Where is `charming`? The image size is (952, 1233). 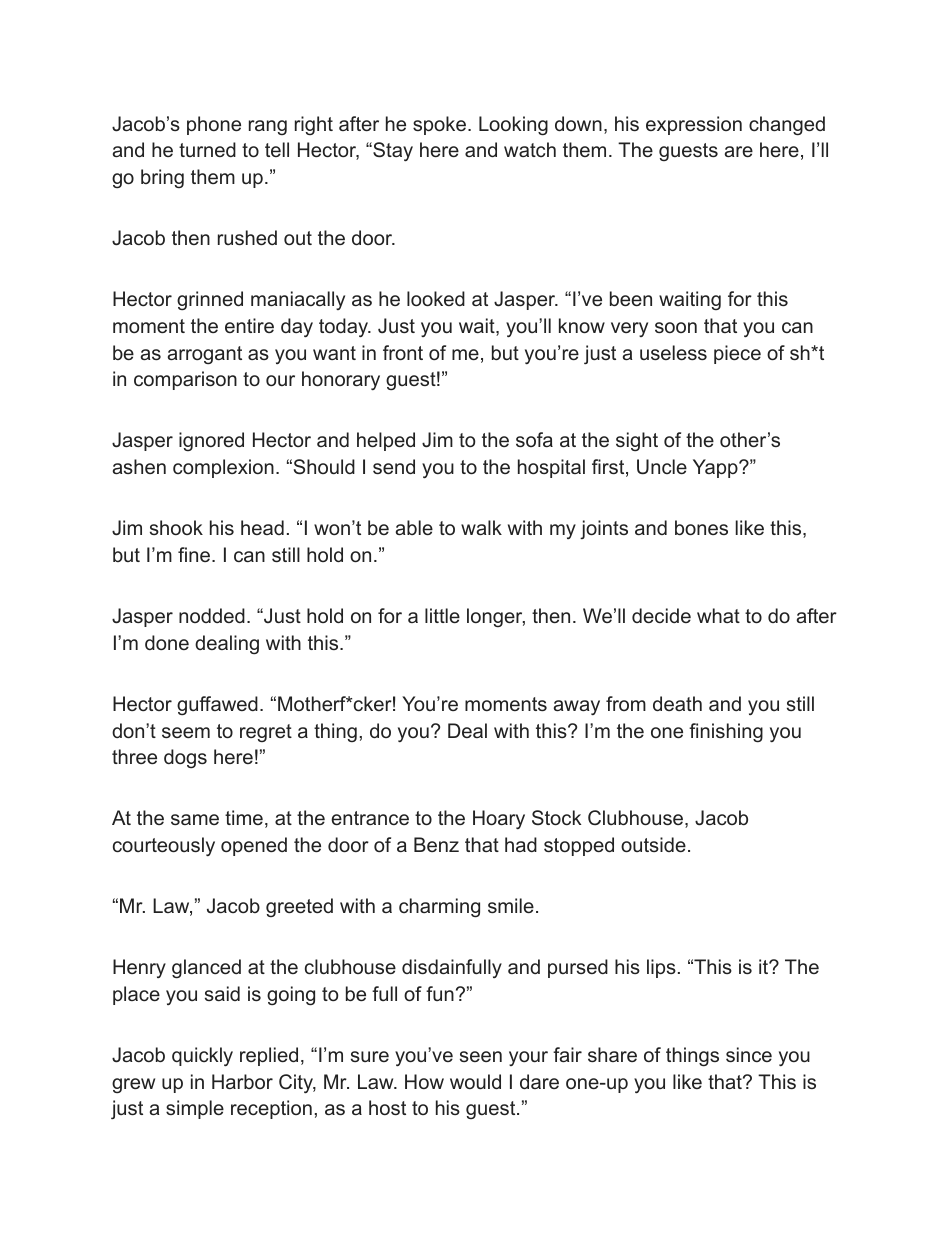
charming is located at coordinates (439, 908).
